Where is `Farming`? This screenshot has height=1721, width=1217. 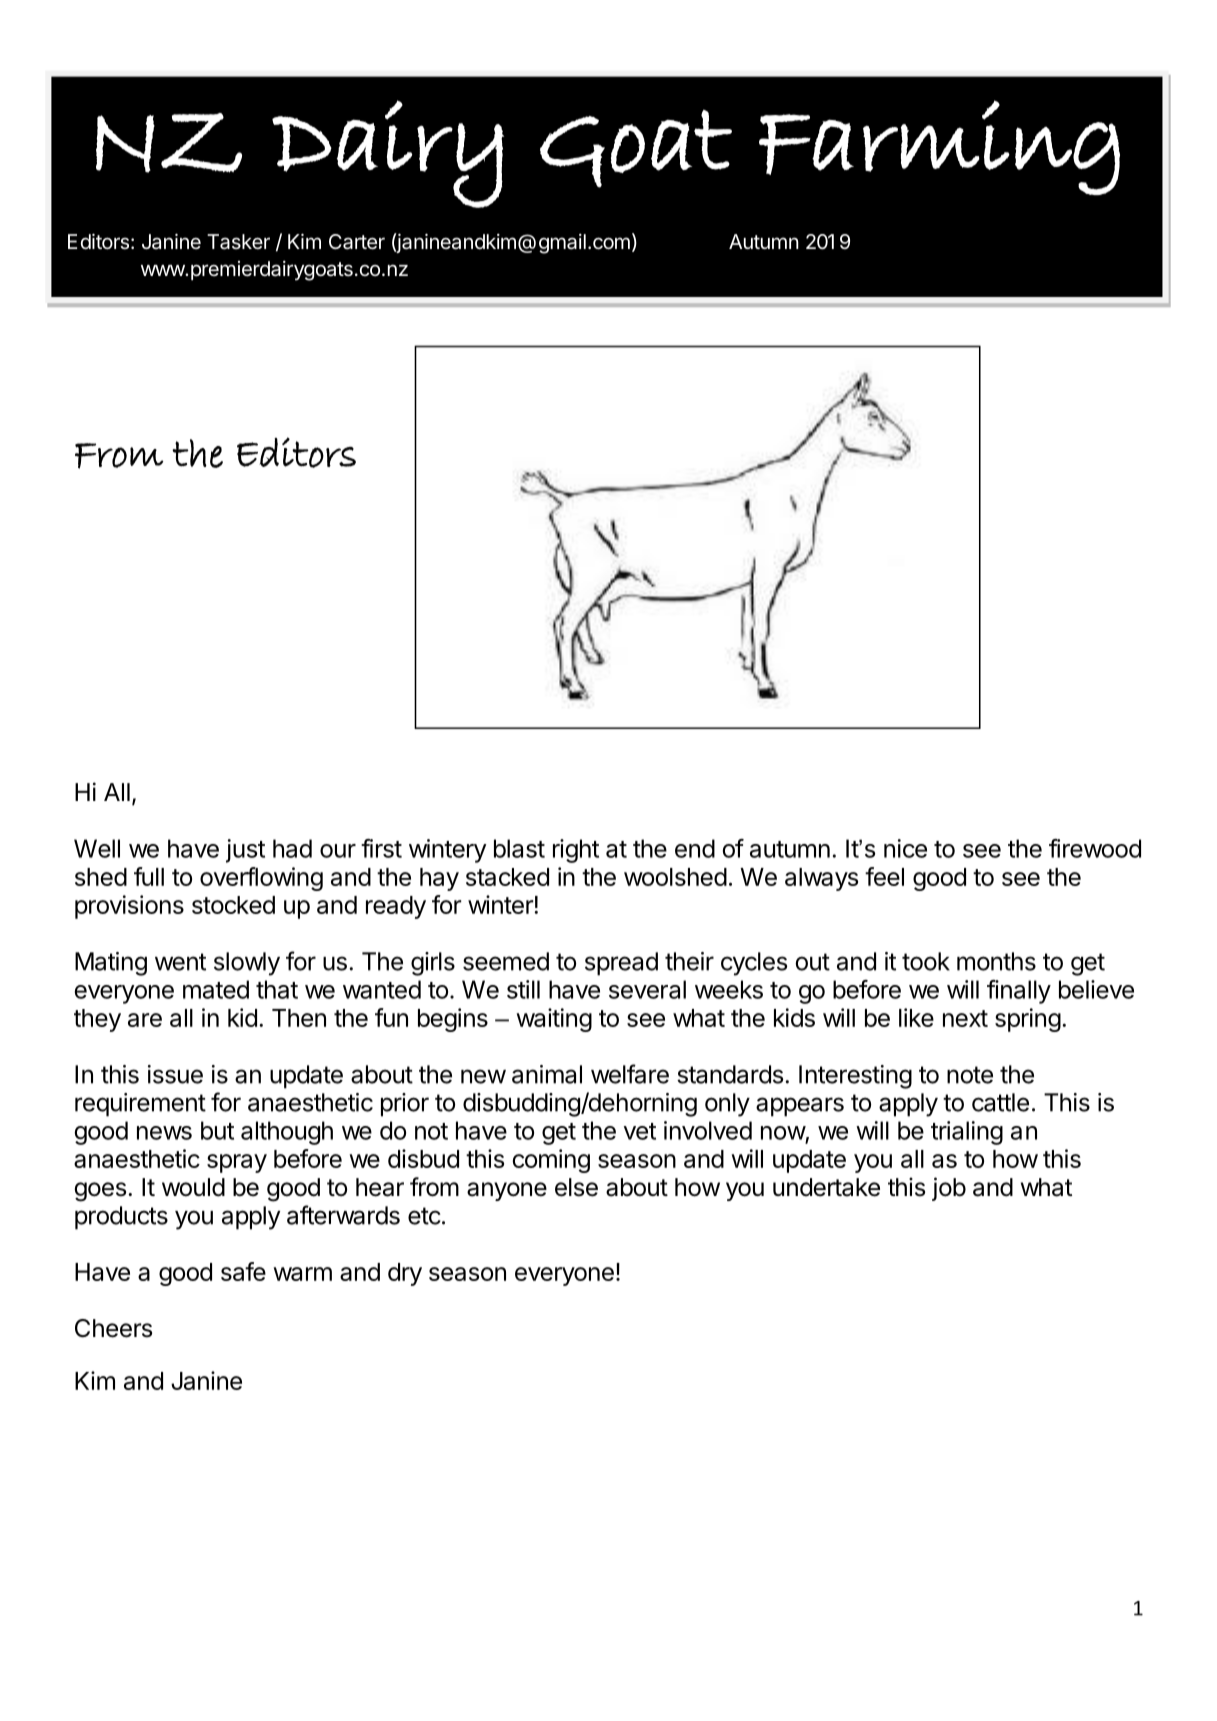 Farming is located at coordinates (939, 147).
